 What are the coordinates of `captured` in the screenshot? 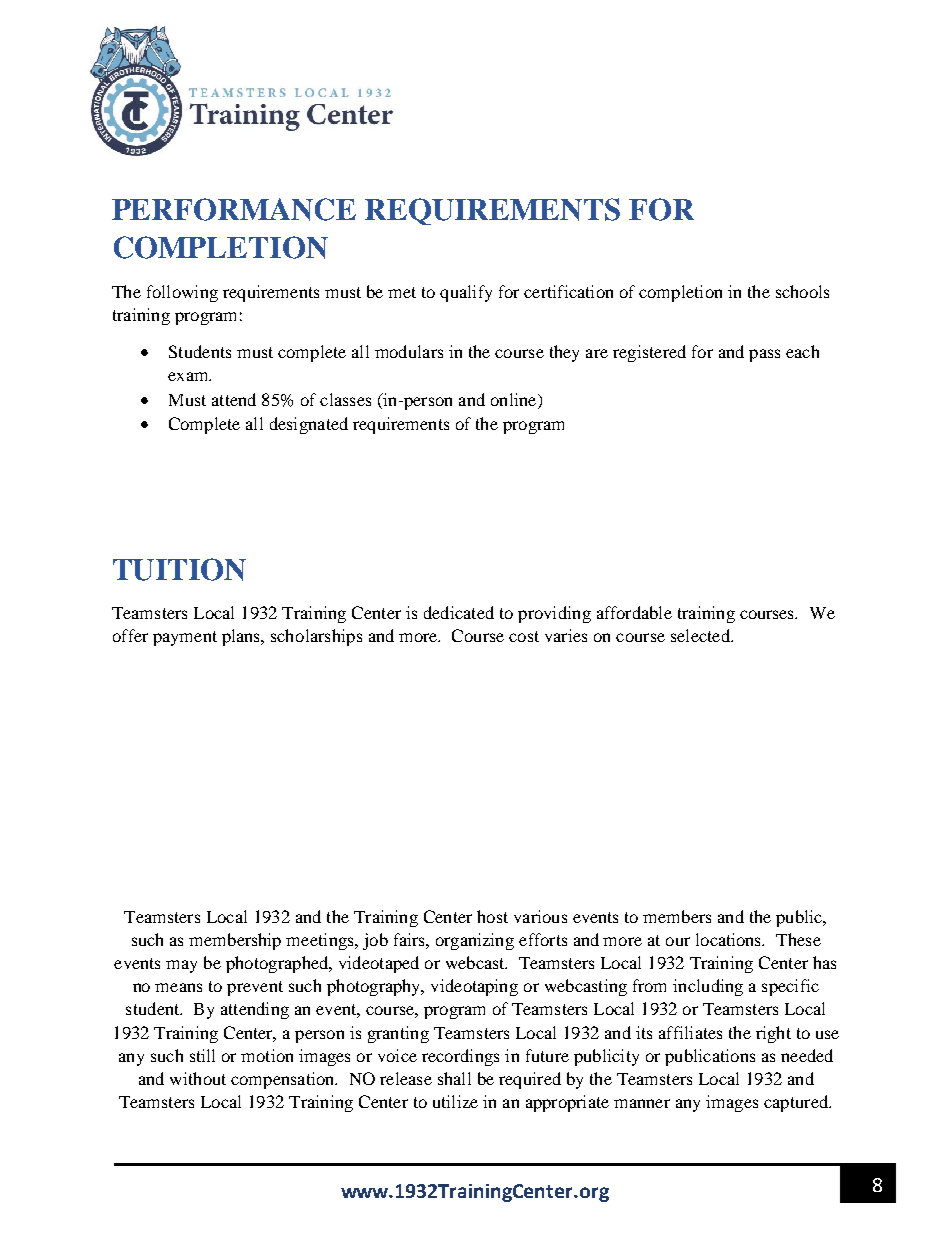 It's located at (797, 1103).
